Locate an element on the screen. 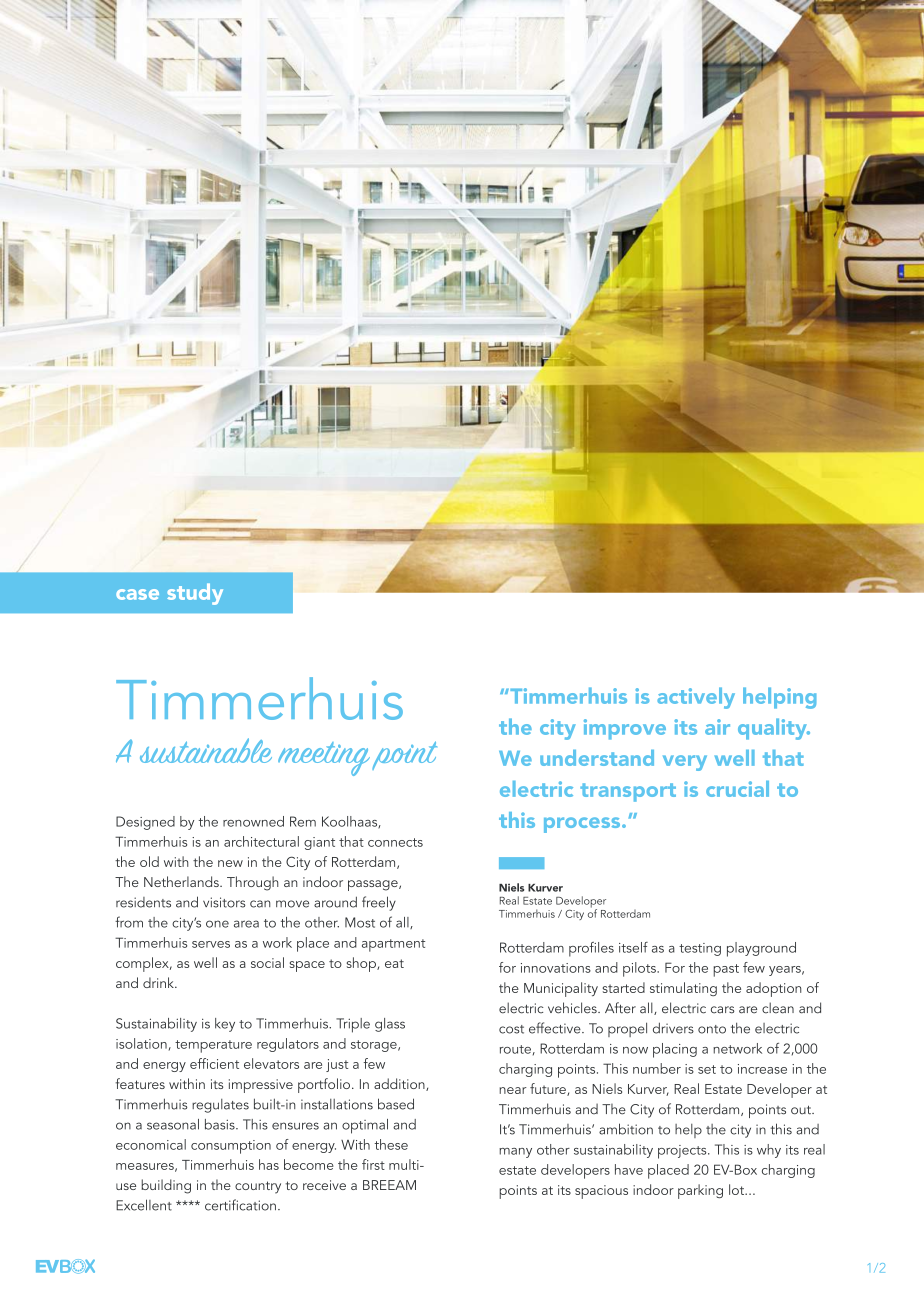 The height and width of the screenshot is (1308, 924). meeting is located at coordinates (324, 759).
